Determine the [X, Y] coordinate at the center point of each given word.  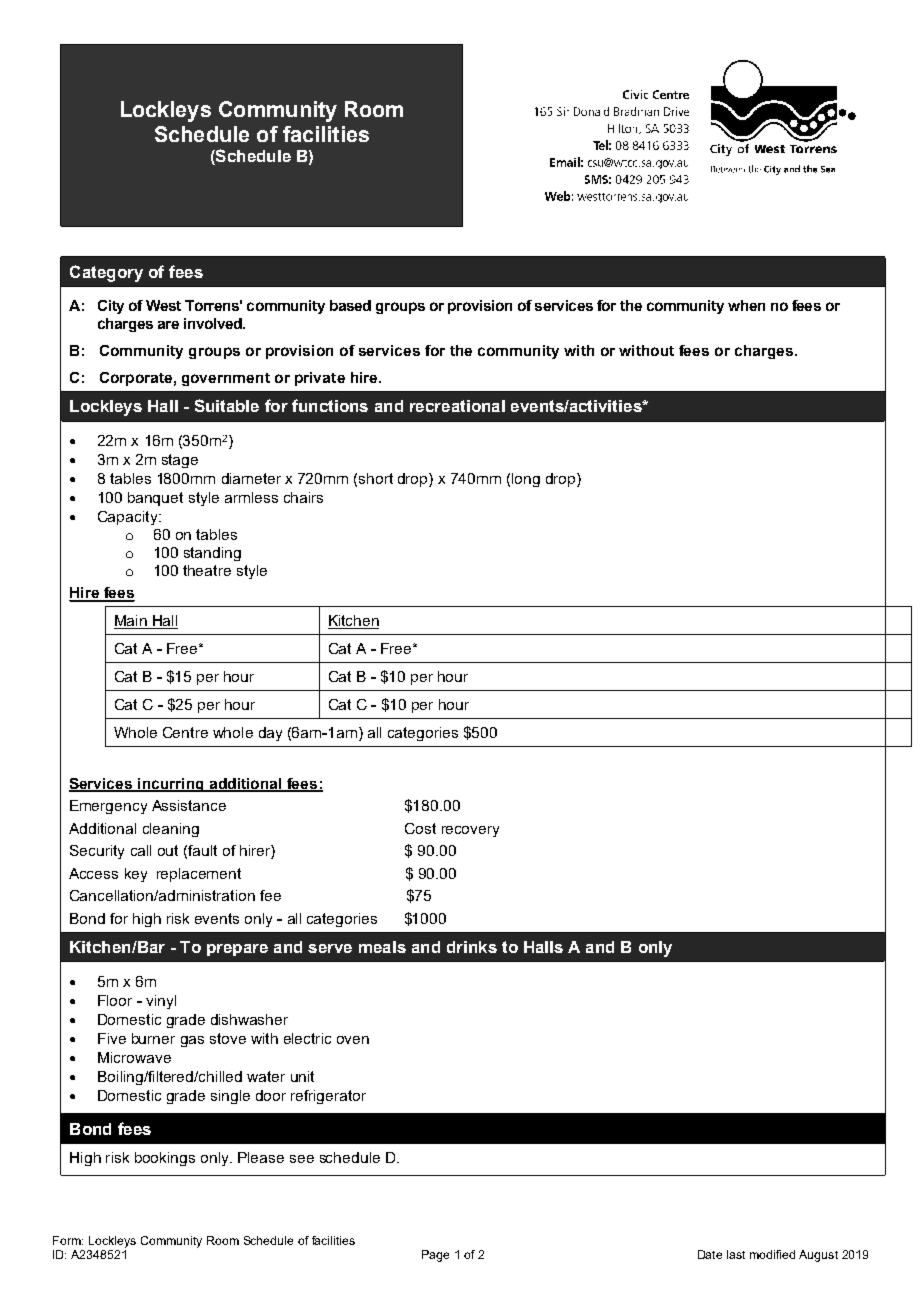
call [141, 850]
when [746, 305]
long [526, 480]
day [270, 734]
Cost [420, 828]
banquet [155, 499]
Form [68, 1240]
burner [153, 1038]
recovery [470, 831]
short [376, 478]
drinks [472, 947]
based [350, 305]
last [736, 1254]
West [163, 305]
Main [131, 622]
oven [353, 1040]
